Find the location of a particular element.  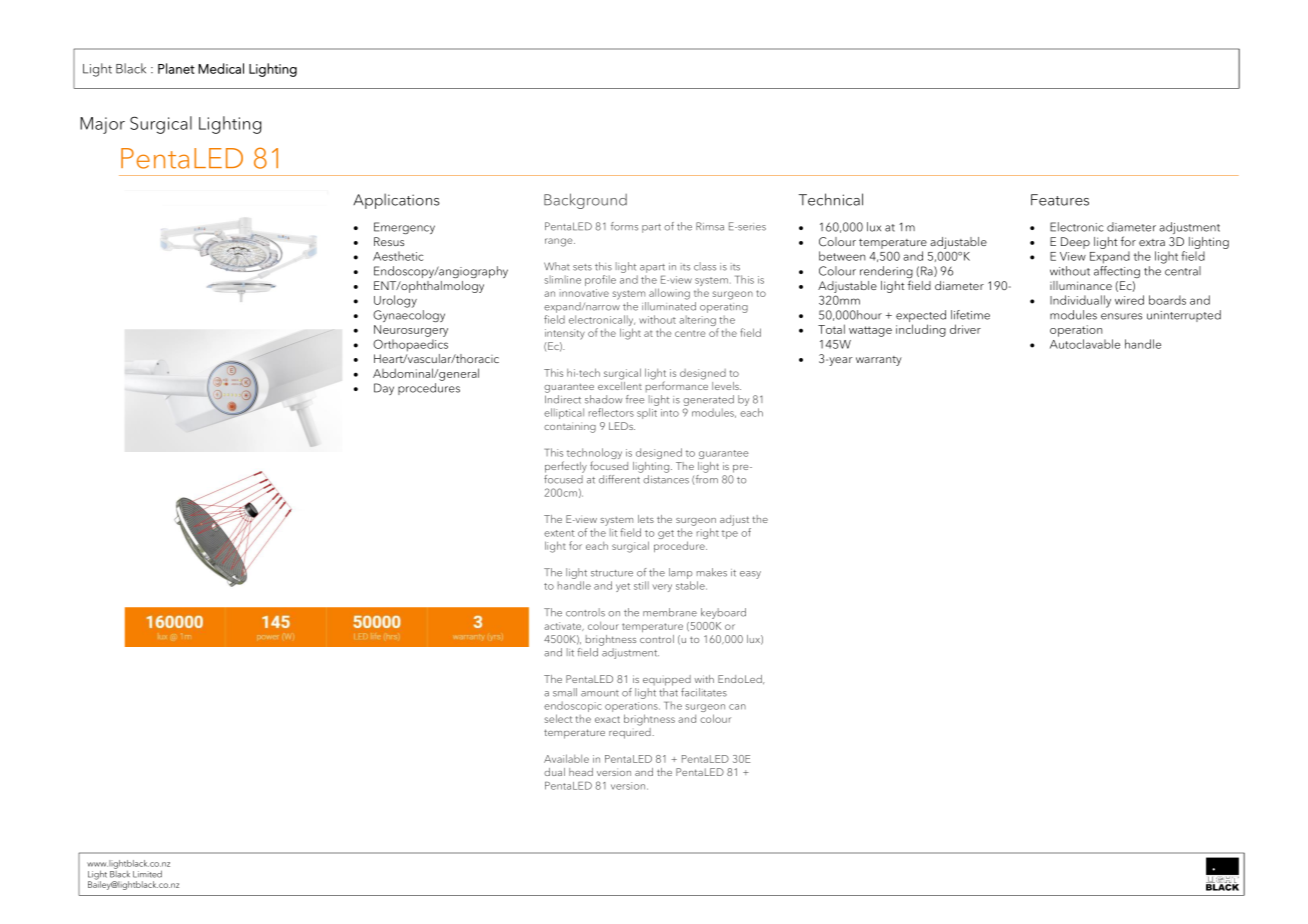

Features is located at coordinates (1060, 200).
